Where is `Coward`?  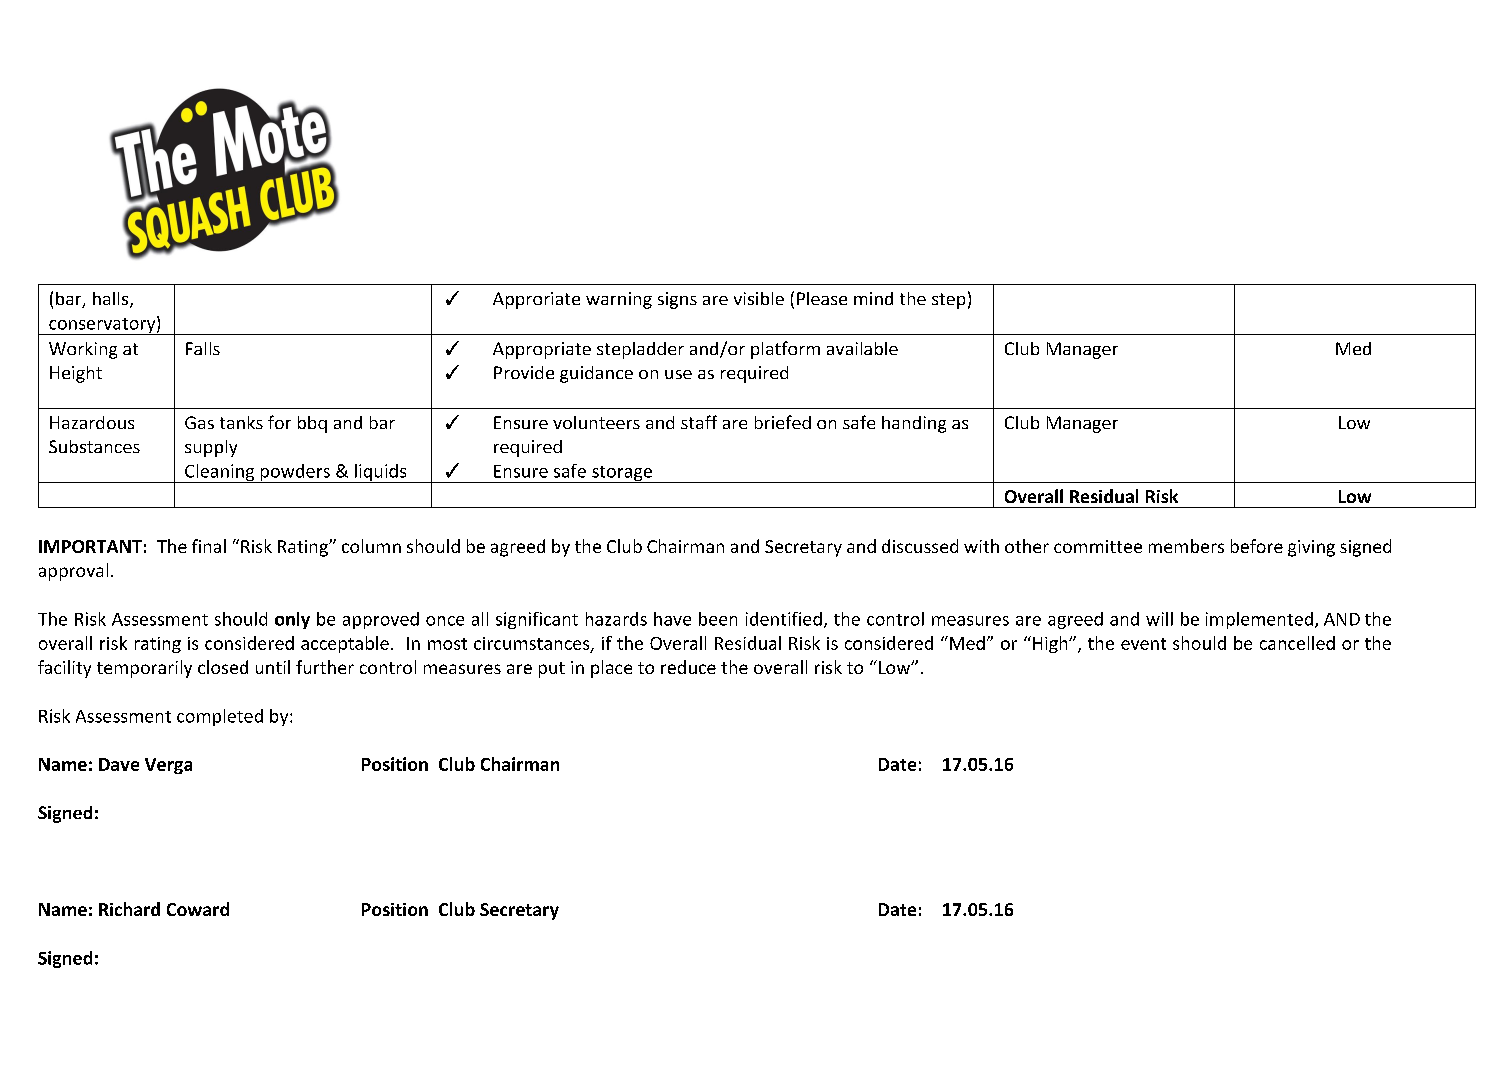
Coward is located at coordinates (198, 909).
